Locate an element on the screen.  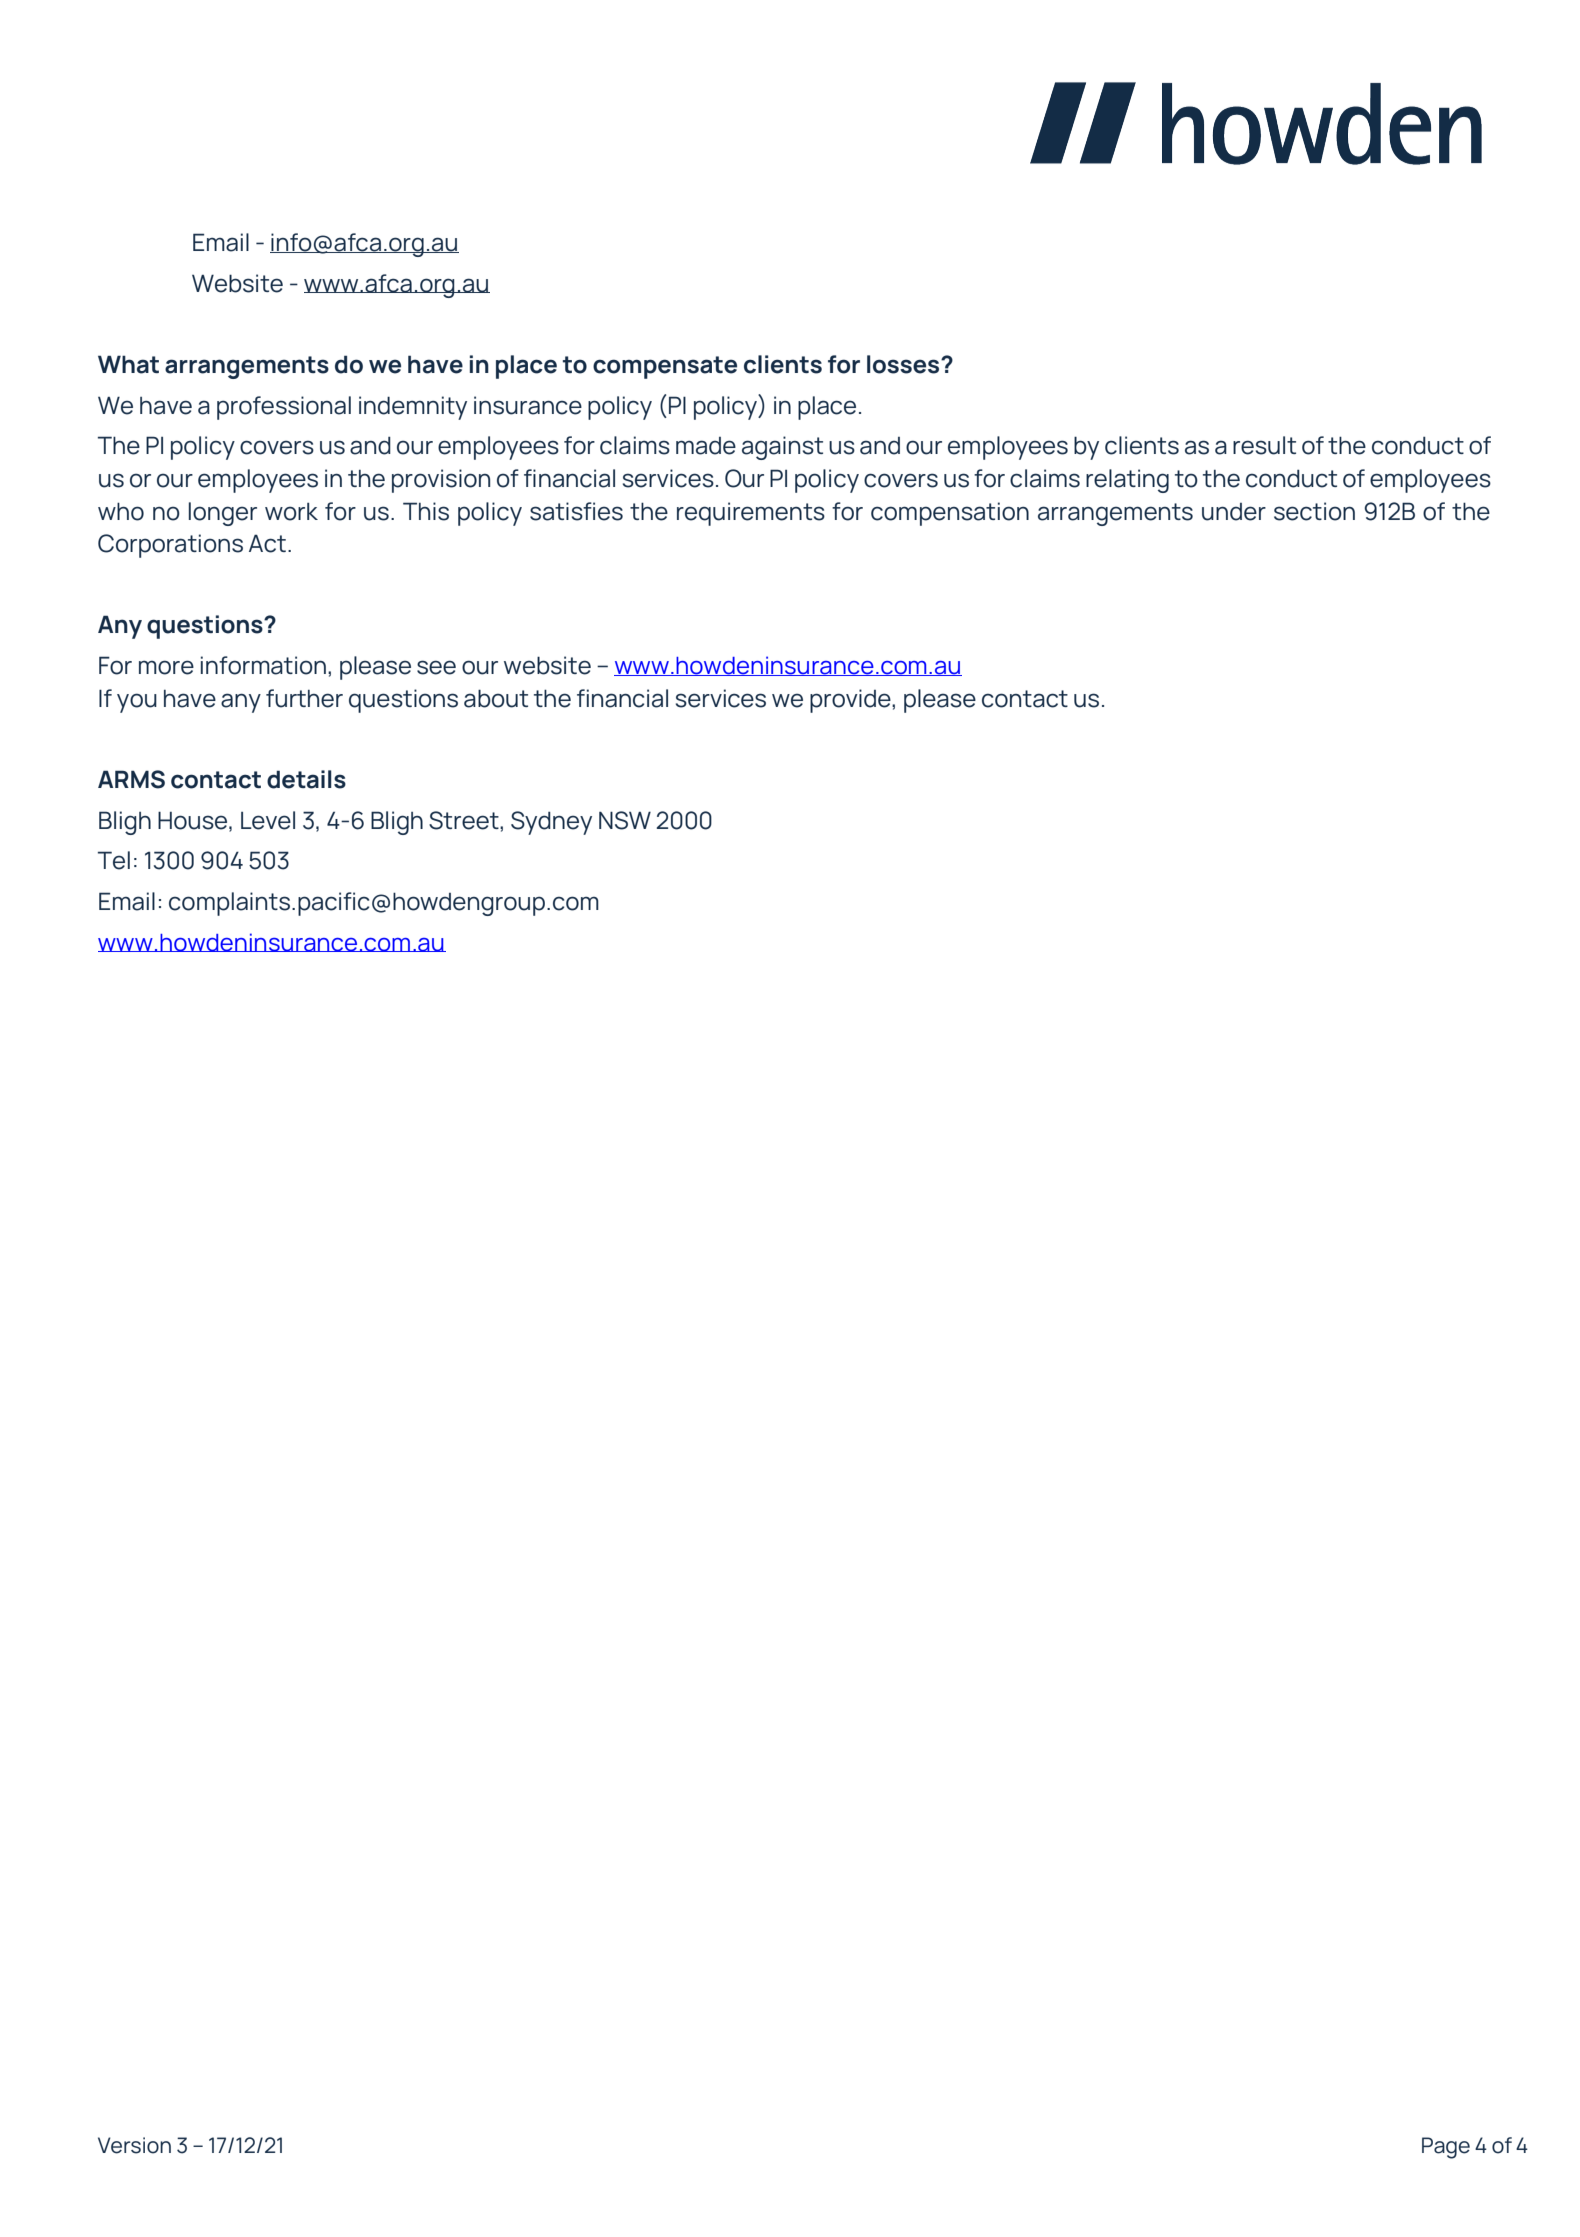
result is located at coordinates (1264, 445).
